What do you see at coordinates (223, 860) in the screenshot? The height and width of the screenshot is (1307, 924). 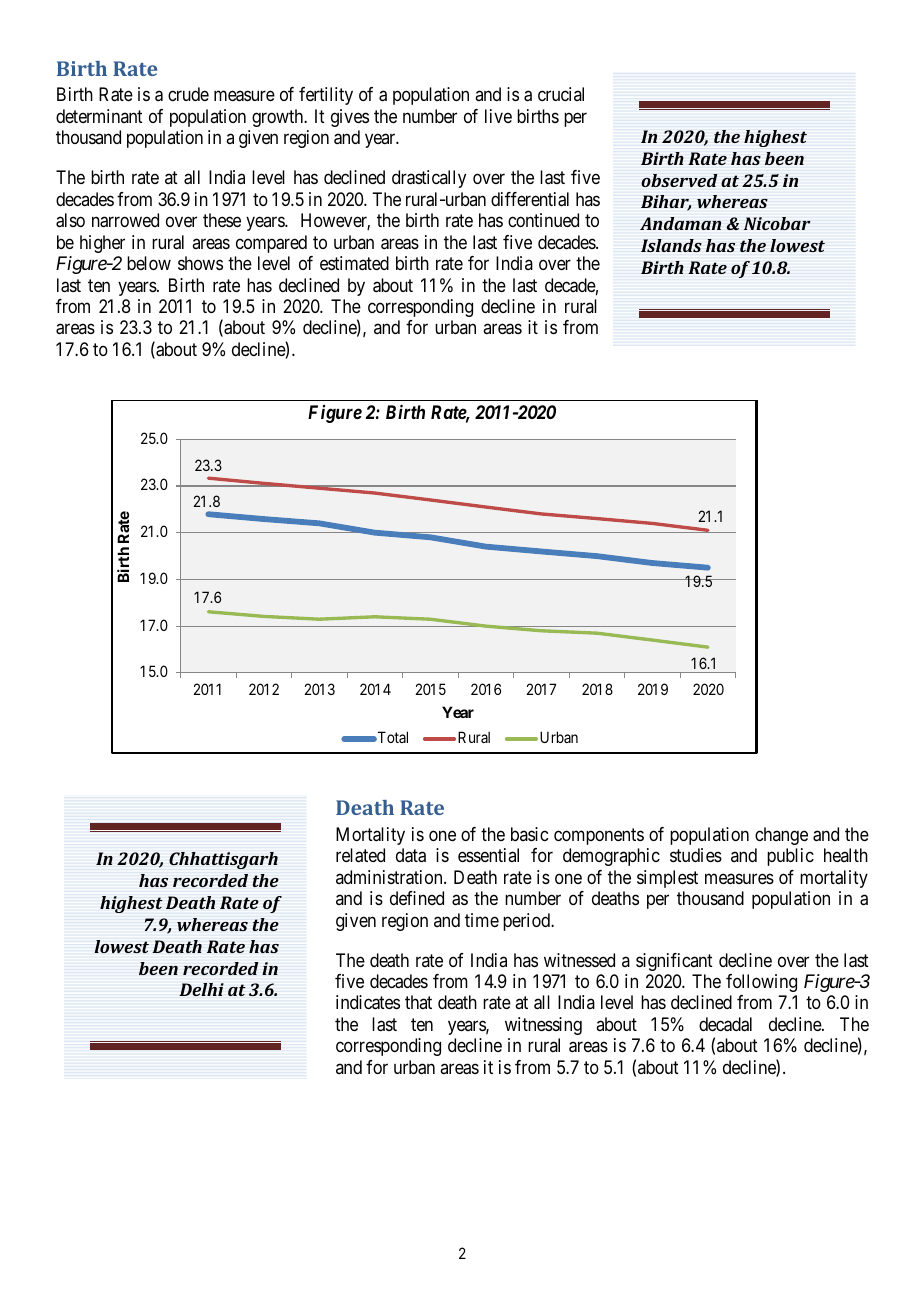 I see `Chhattisgarh` at bounding box center [223, 860].
